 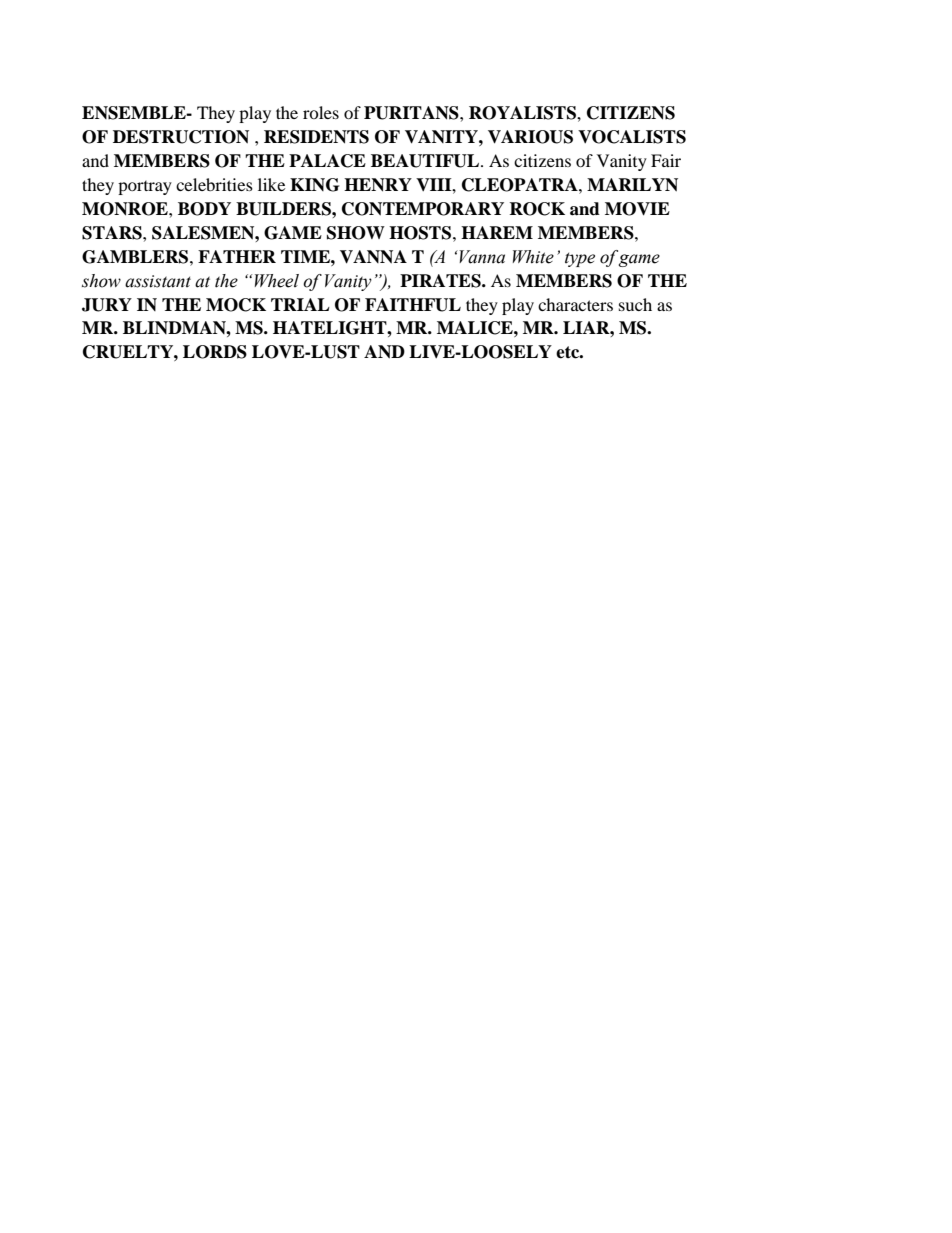 What do you see at coordinates (204, 209) in the screenshot?
I see `BODY` at bounding box center [204, 209].
